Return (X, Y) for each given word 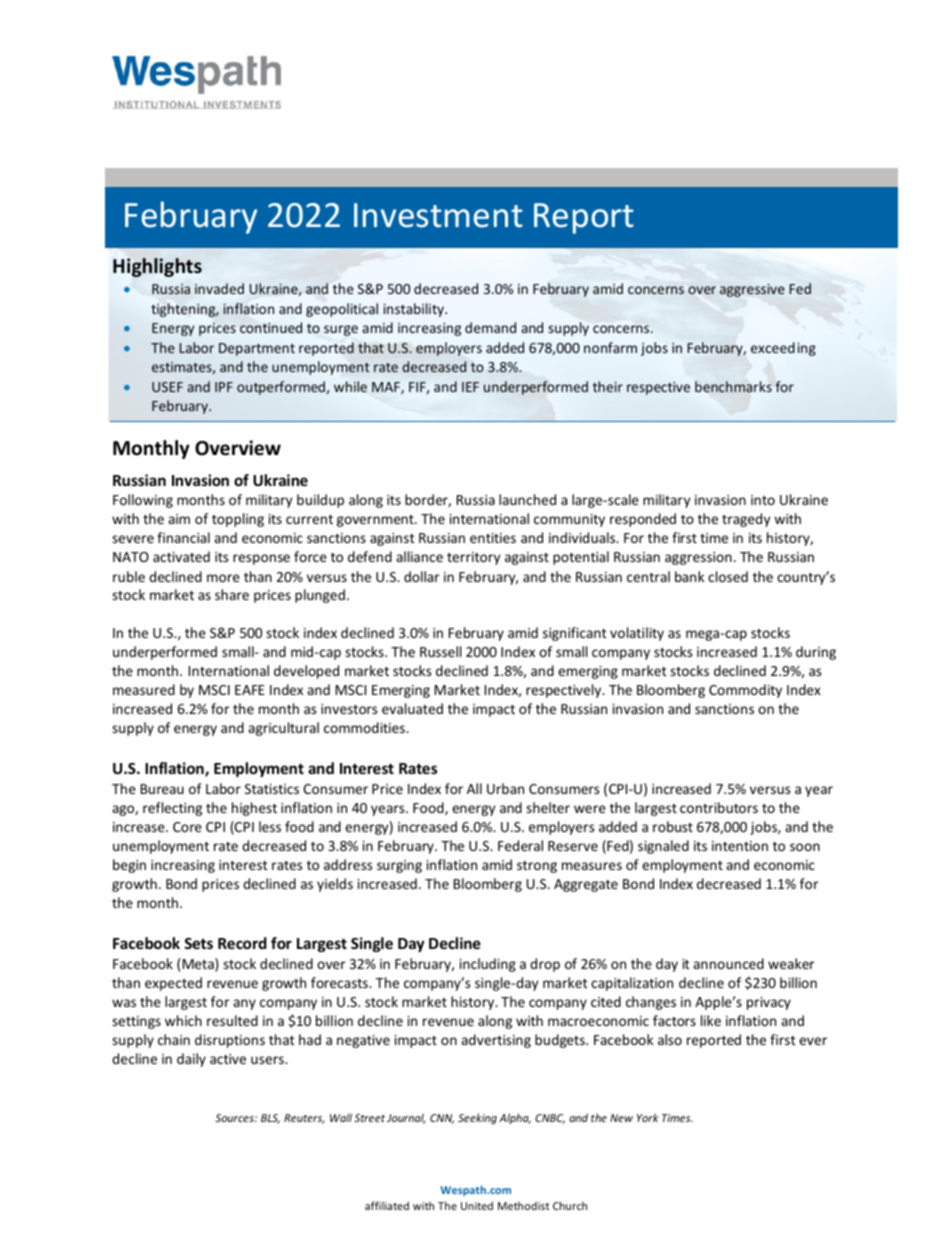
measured (144, 689)
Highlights (157, 267)
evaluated (412, 708)
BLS (270, 1119)
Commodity (745, 691)
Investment (438, 215)
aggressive (752, 290)
